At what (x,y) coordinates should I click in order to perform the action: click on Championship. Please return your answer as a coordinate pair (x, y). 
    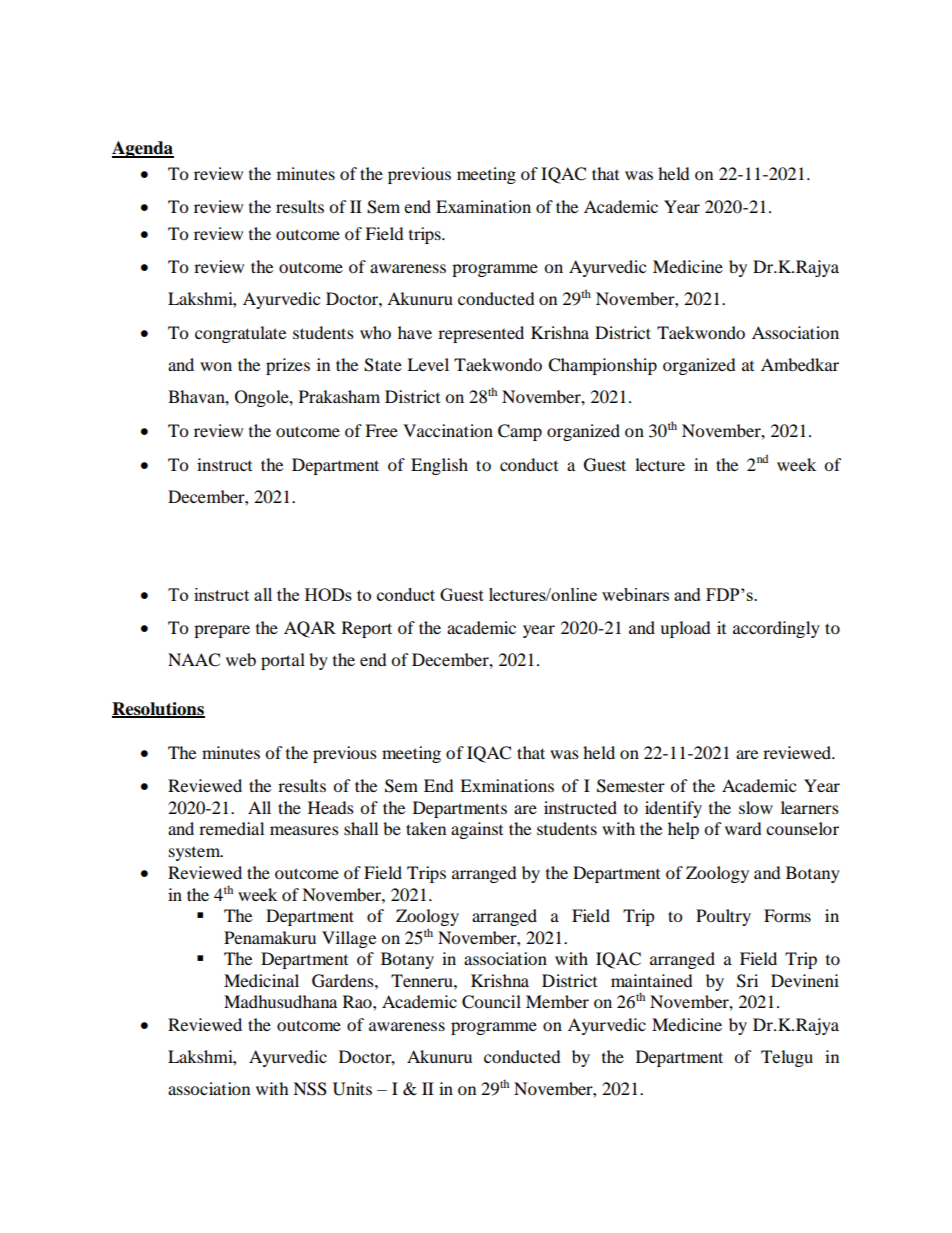
    Looking at the image, I should click on (602, 366).
